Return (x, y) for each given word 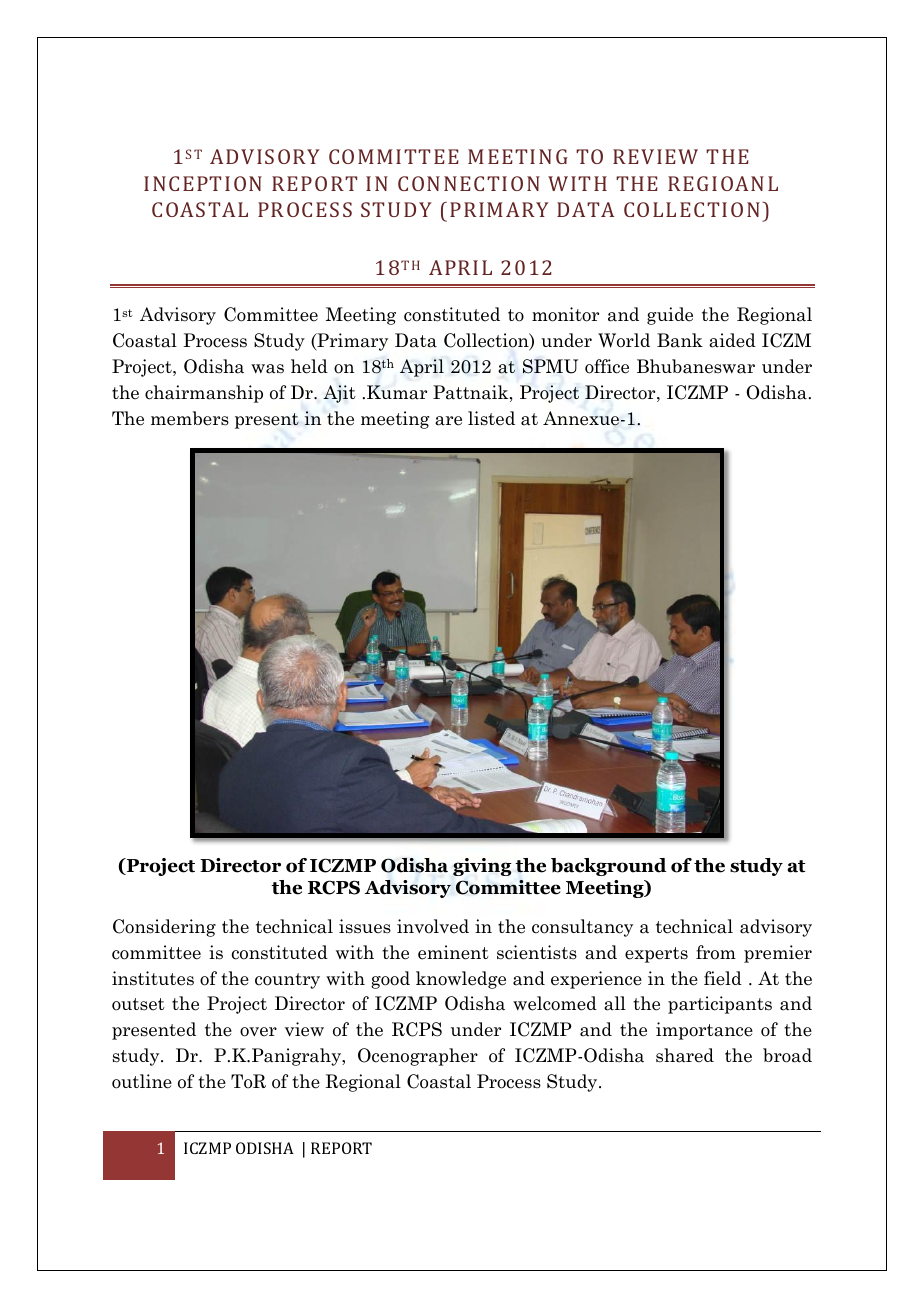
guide (670, 316)
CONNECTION (469, 183)
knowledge (461, 980)
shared (685, 1055)
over (258, 1032)
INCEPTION (203, 183)
